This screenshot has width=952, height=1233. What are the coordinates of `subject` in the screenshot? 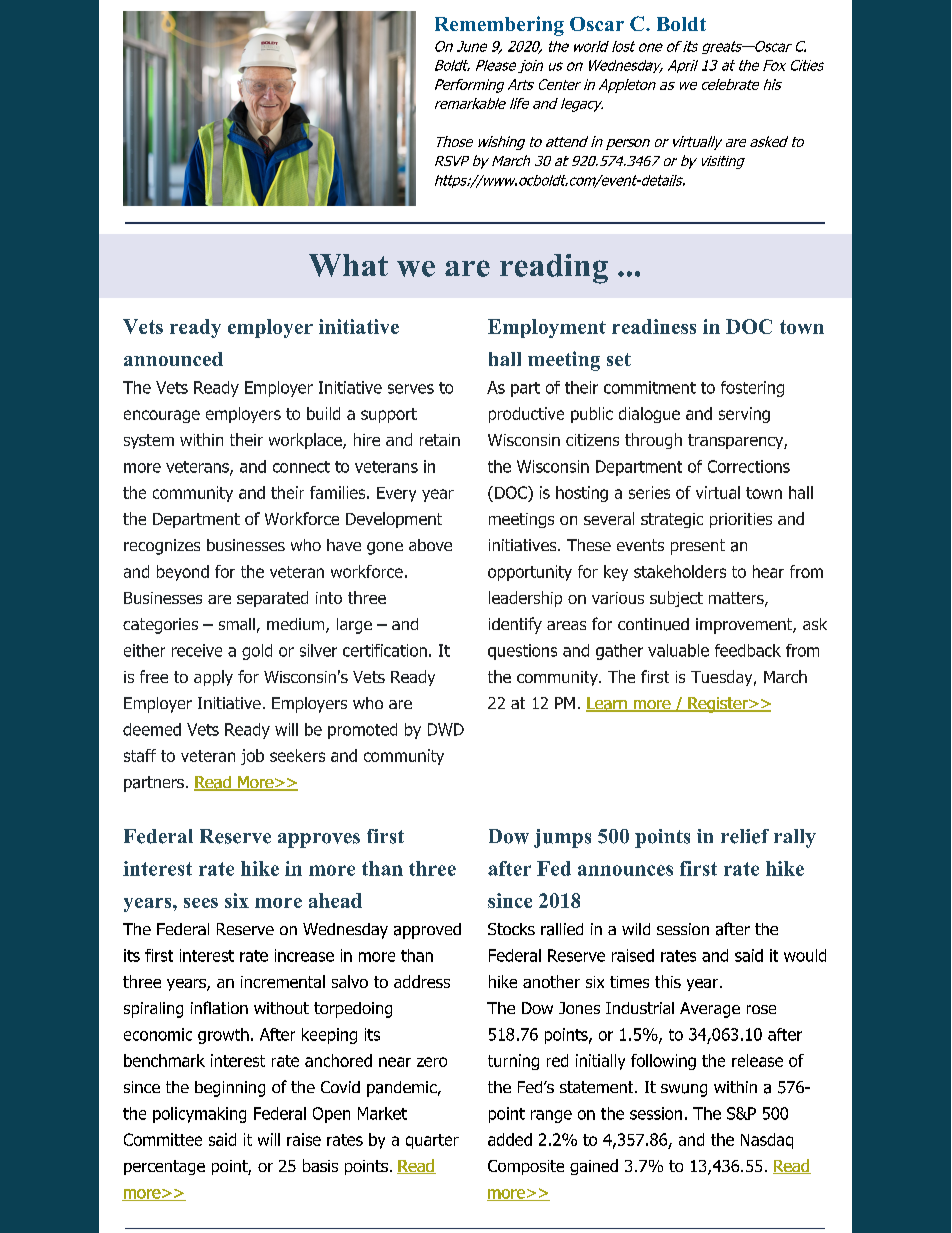 It's located at (676, 599).
